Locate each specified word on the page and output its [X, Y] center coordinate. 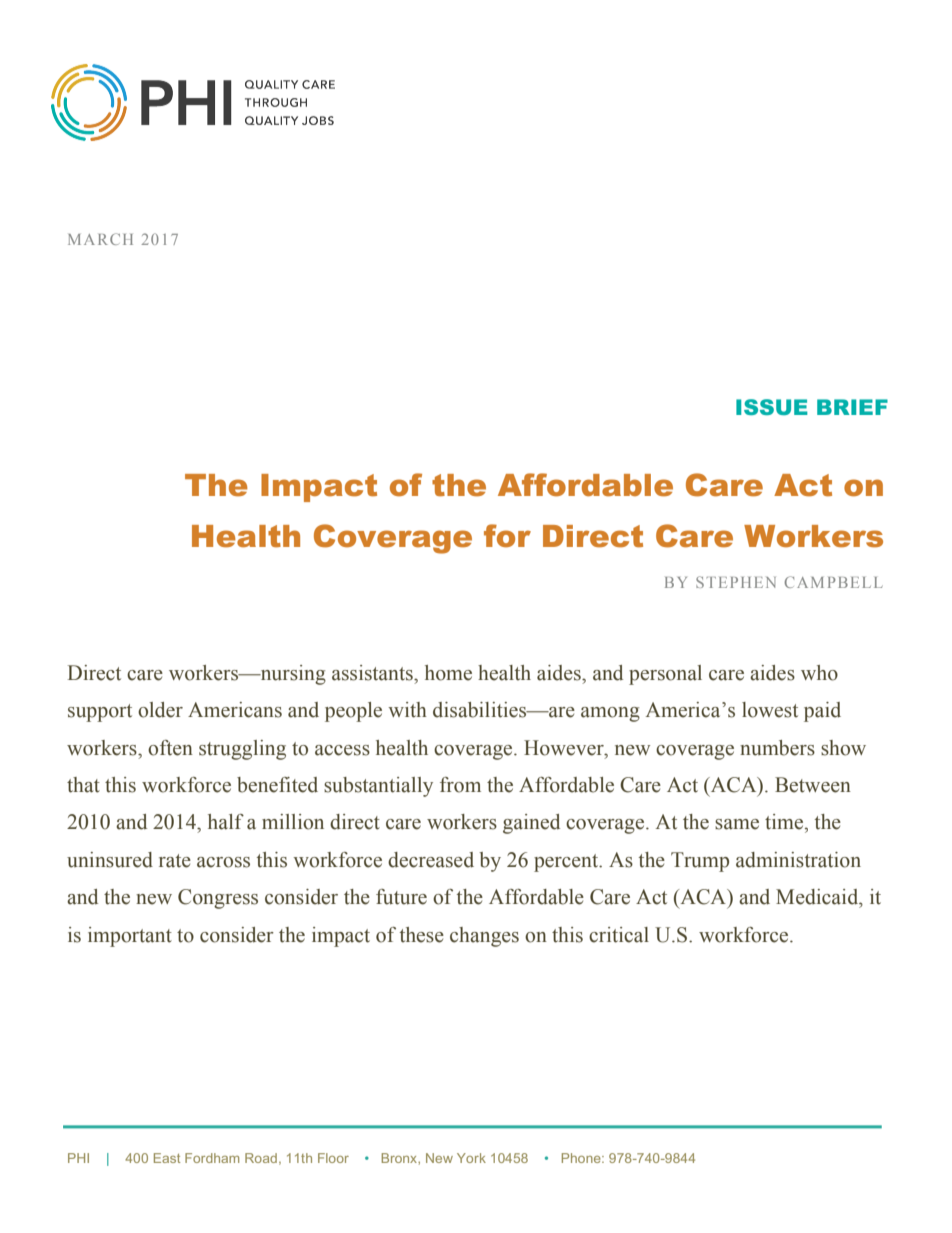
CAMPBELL [833, 582]
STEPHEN [736, 582]
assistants [373, 673]
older [160, 710]
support [100, 713]
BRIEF [852, 407]
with [407, 710]
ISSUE [772, 407]
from [460, 785]
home [448, 673]
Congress [218, 899]
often [170, 748]
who [819, 673]
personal [665, 675]
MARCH [100, 239]
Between [813, 785]
